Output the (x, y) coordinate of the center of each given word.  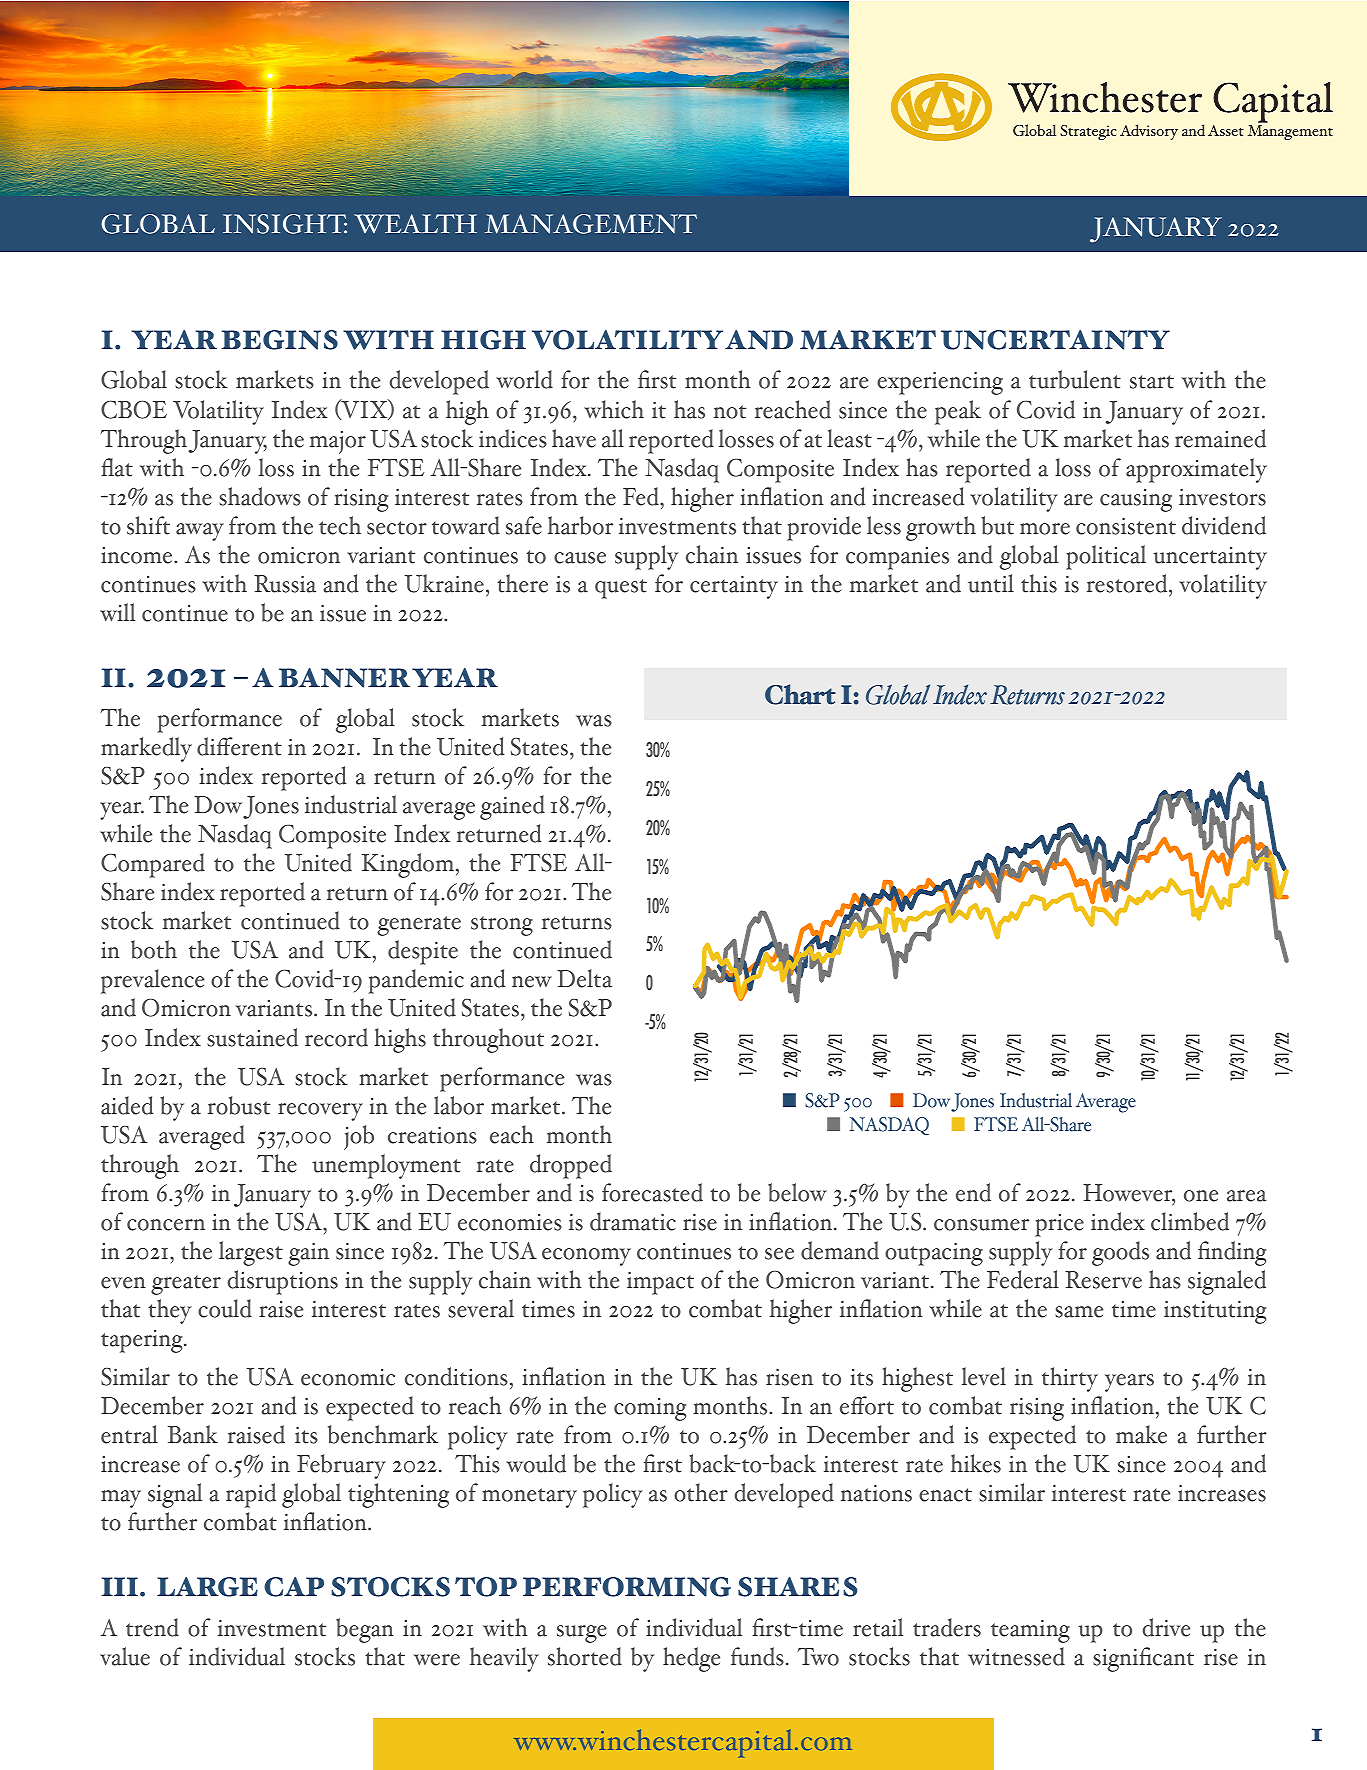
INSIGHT (285, 224)
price (1059, 1225)
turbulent (1075, 379)
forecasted (652, 1192)
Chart (800, 694)
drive (1166, 1627)
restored (1128, 583)
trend (152, 1627)
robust (239, 1105)
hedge (691, 1659)
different (239, 746)
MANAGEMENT (591, 224)
